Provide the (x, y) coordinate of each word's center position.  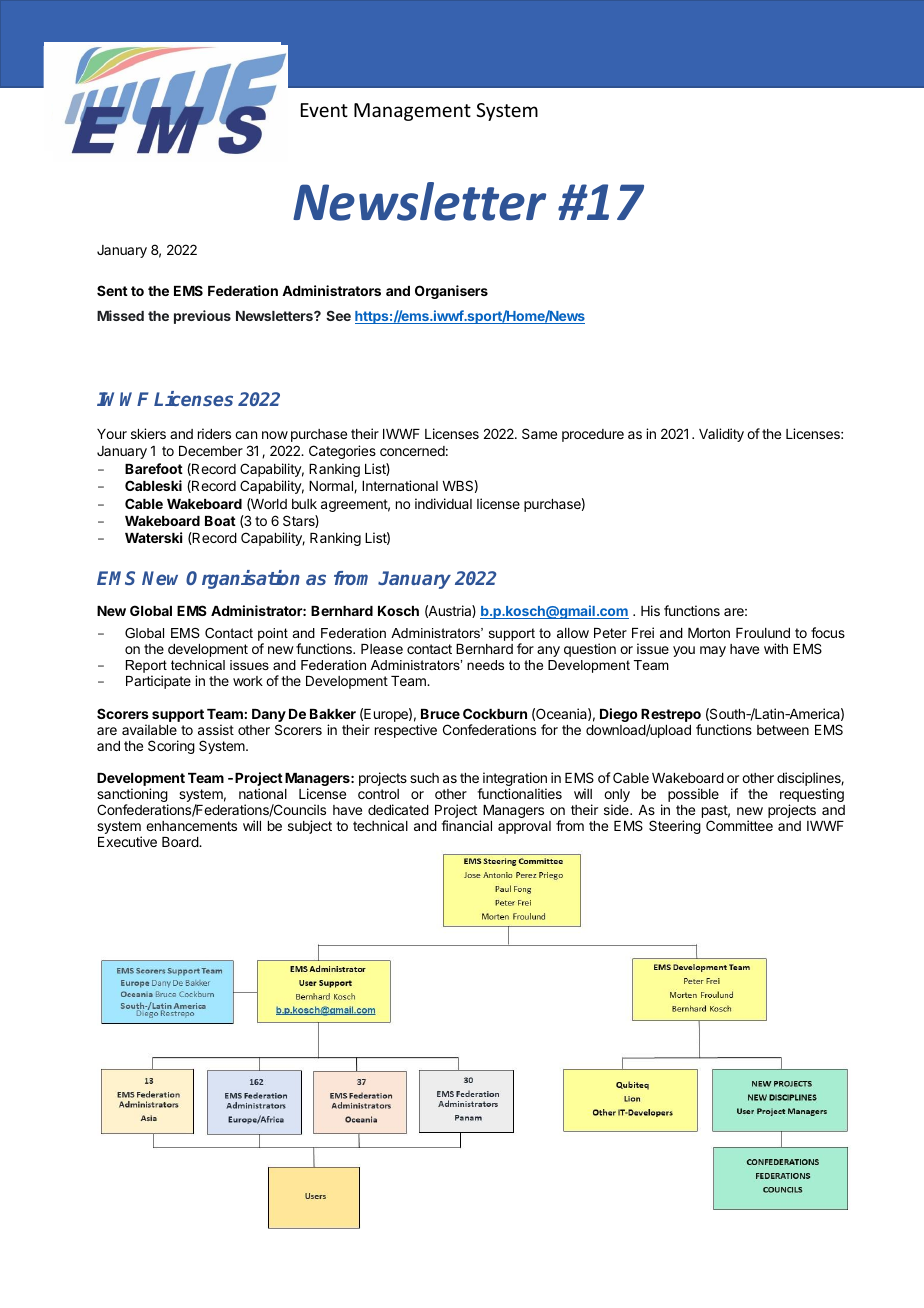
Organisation (243, 579)
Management (412, 112)
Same (539, 433)
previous (202, 317)
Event (324, 110)
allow (573, 633)
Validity (721, 435)
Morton (709, 633)
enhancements (191, 826)
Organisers (451, 292)
